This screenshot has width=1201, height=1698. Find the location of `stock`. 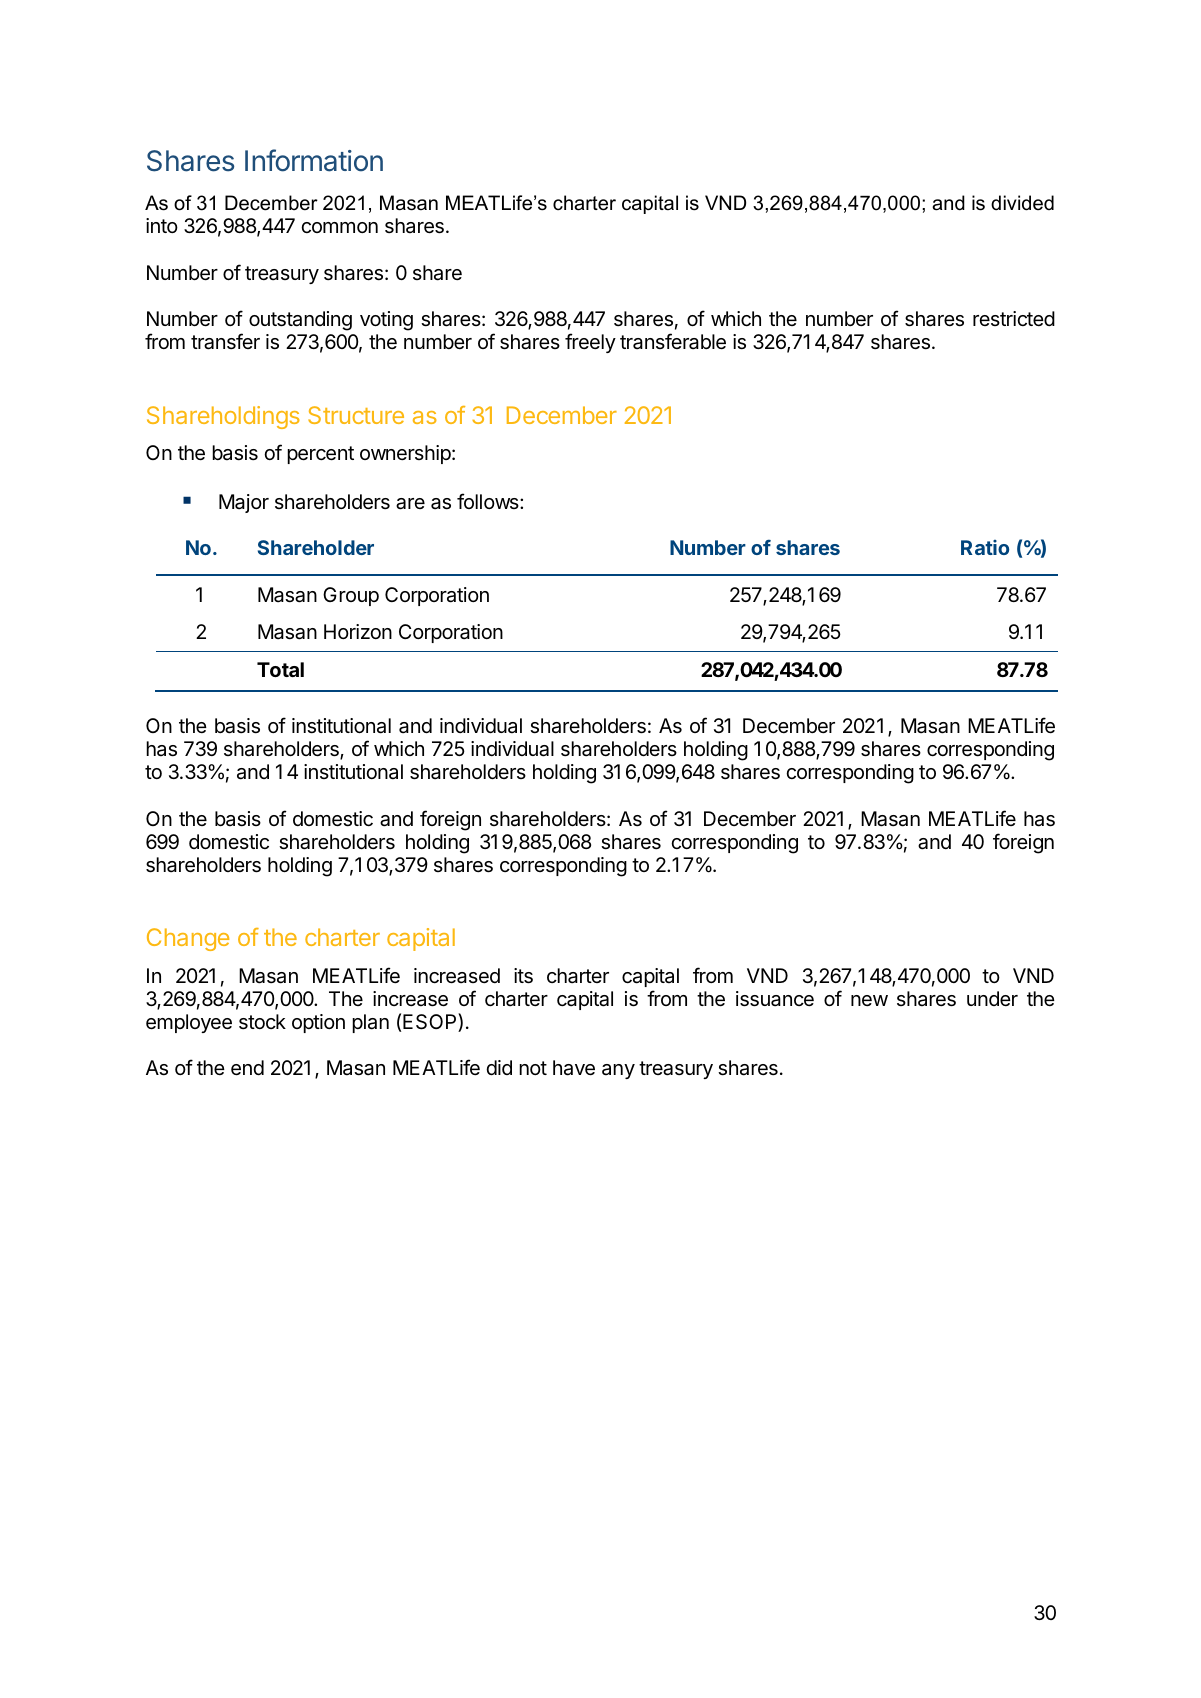

stock is located at coordinates (262, 1022).
